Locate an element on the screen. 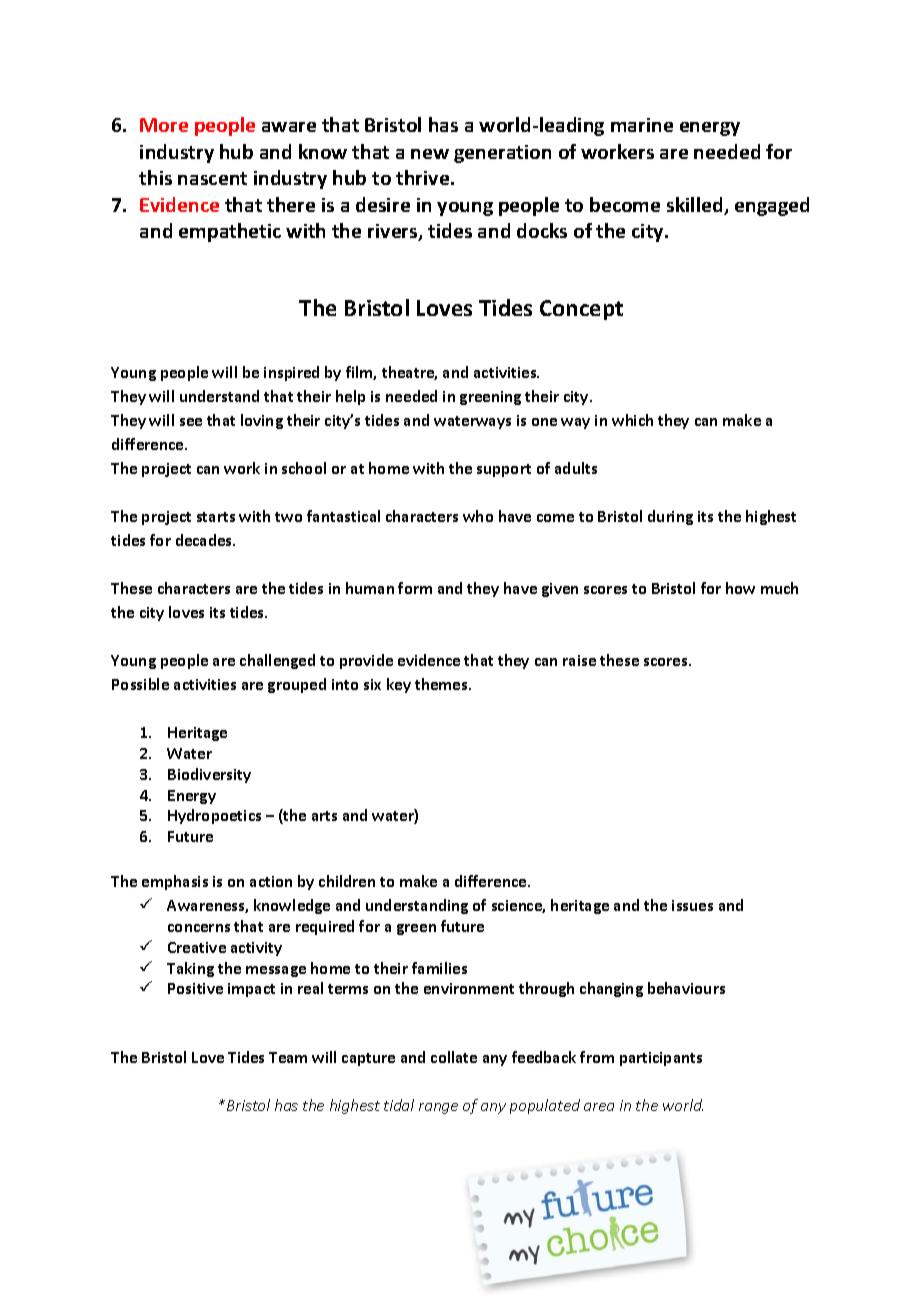 The width and height of the screenshot is (924, 1308). emphasis is located at coordinates (175, 882).
